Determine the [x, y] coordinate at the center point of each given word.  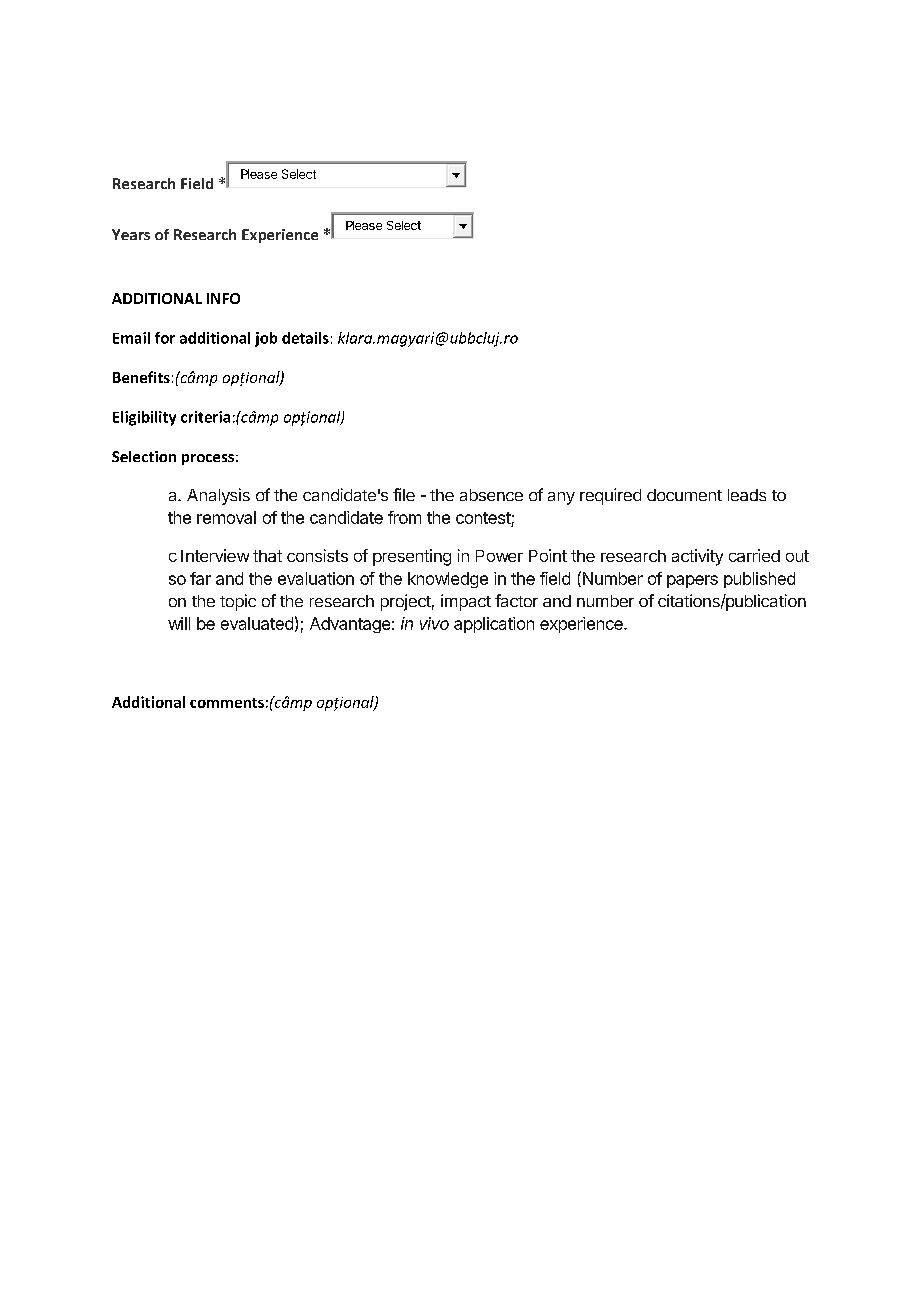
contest [484, 519]
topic [238, 602]
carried [754, 555]
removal [226, 517]
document [684, 495]
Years [131, 234]
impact [466, 602]
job [266, 339]
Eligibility [144, 418]
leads [747, 495]
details [305, 338]
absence [491, 495]
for [165, 338]
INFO [223, 298]
